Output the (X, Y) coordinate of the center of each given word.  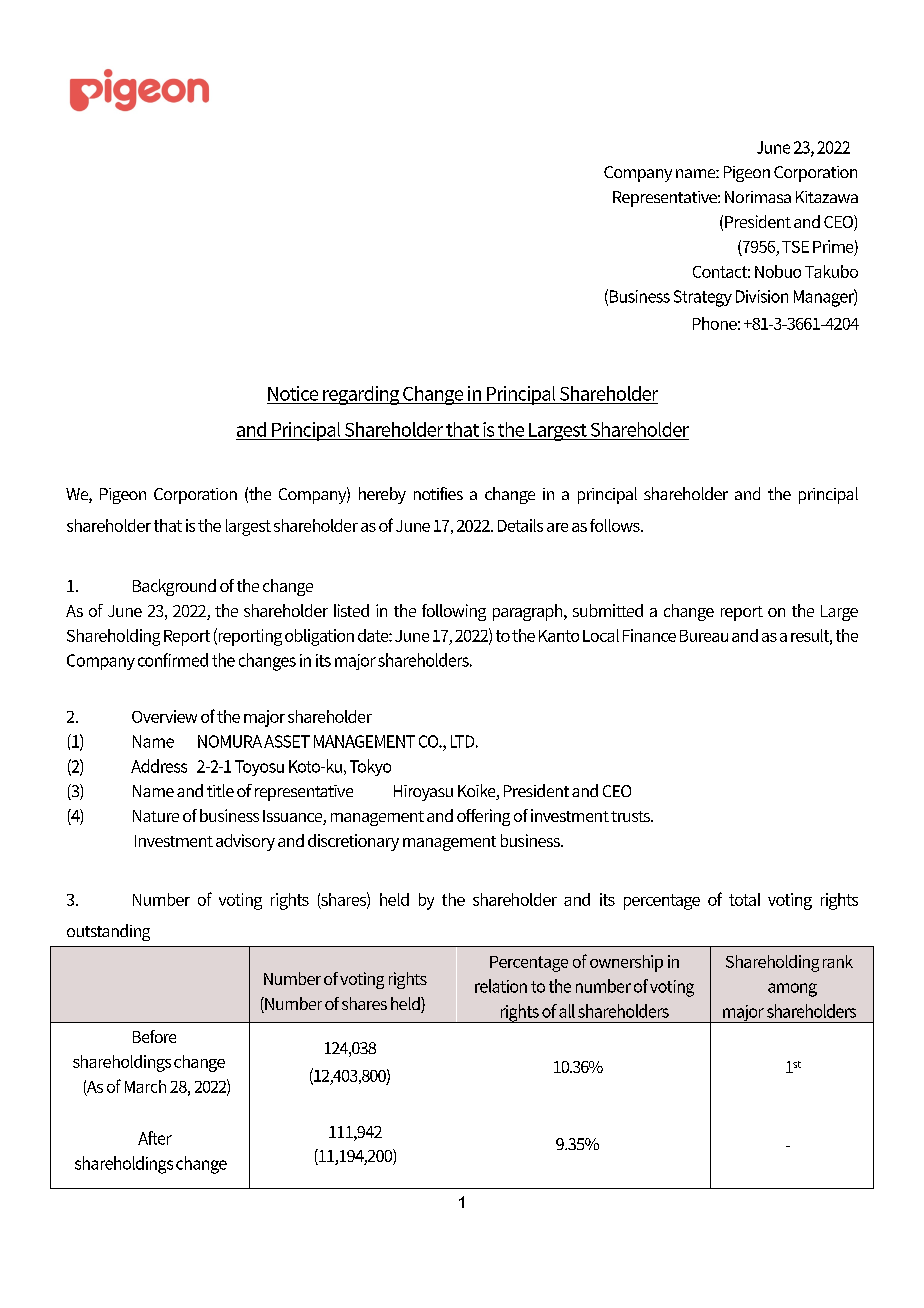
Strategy (703, 298)
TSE (795, 247)
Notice (293, 393)
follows (616, 525)
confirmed (173, 660)
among (792, 990)
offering (483, 817)
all (567, 1011)
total (744, 899)
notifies (438, 493)
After (155, 1138)
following (454, 612)
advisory (245, 842)
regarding (361, 395)
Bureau (704, 636)
